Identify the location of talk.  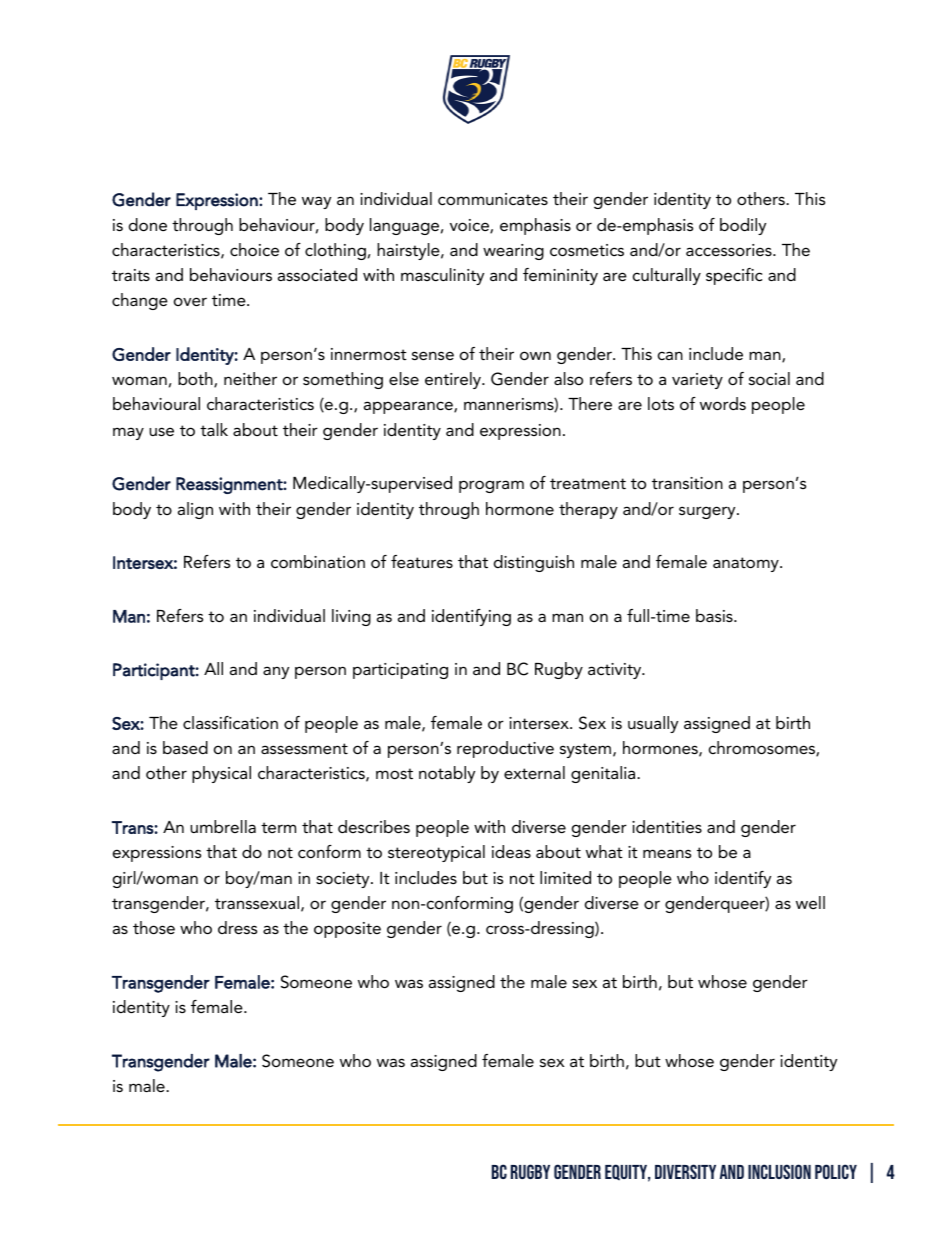
(214, 429).
